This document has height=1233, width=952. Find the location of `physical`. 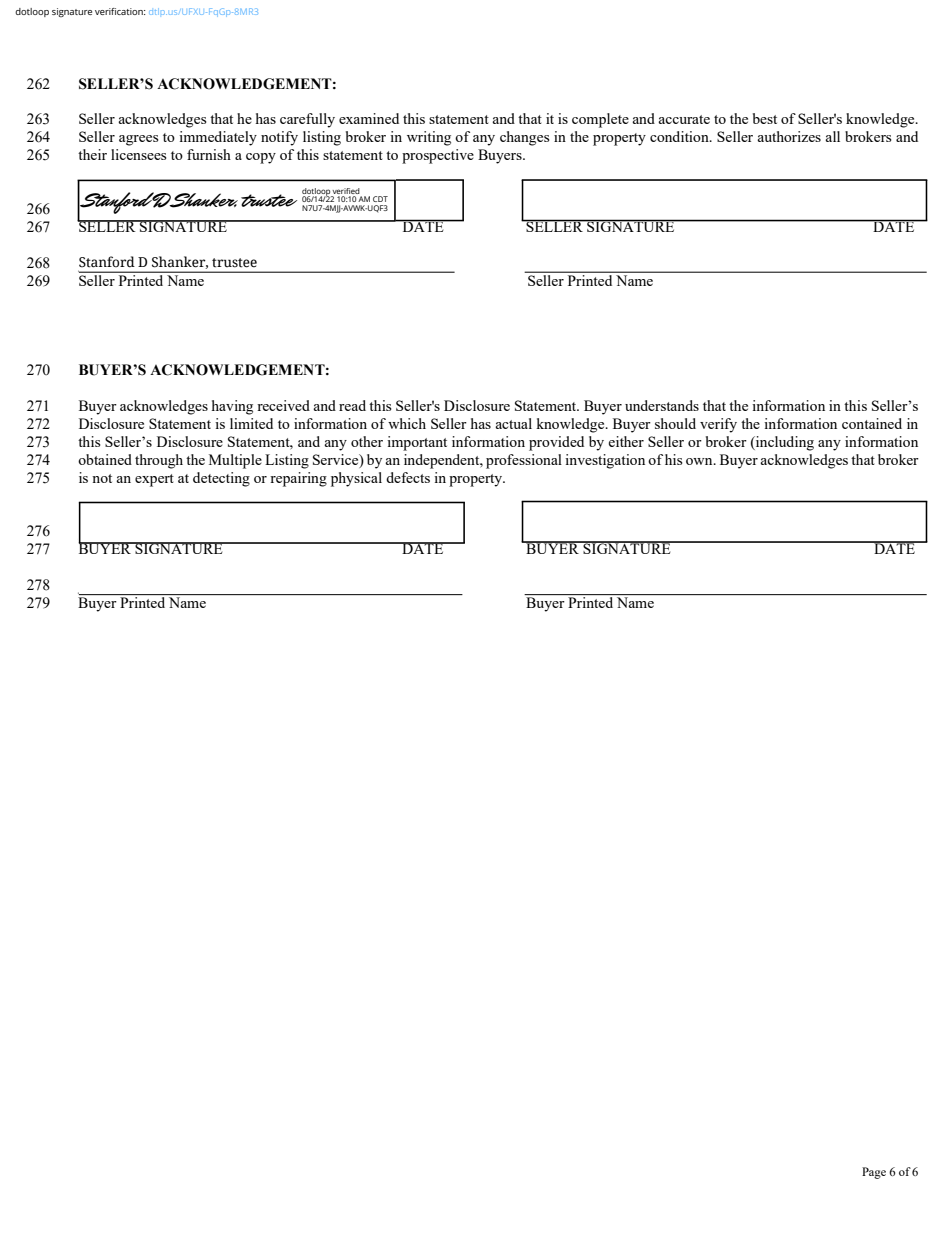

physical is located at coordinates (356, 479).
